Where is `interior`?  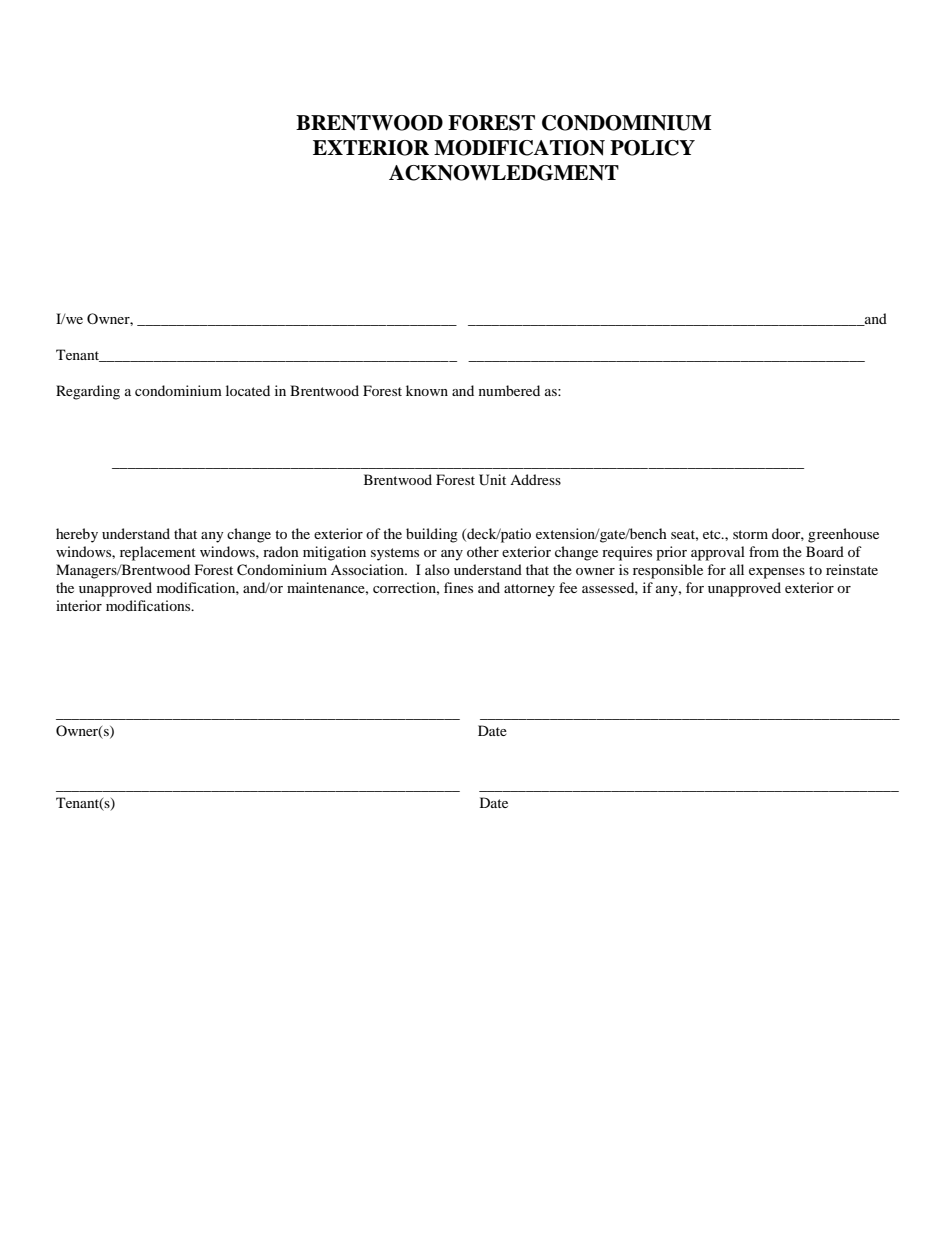
interior is located at coordinates (79, 605).
